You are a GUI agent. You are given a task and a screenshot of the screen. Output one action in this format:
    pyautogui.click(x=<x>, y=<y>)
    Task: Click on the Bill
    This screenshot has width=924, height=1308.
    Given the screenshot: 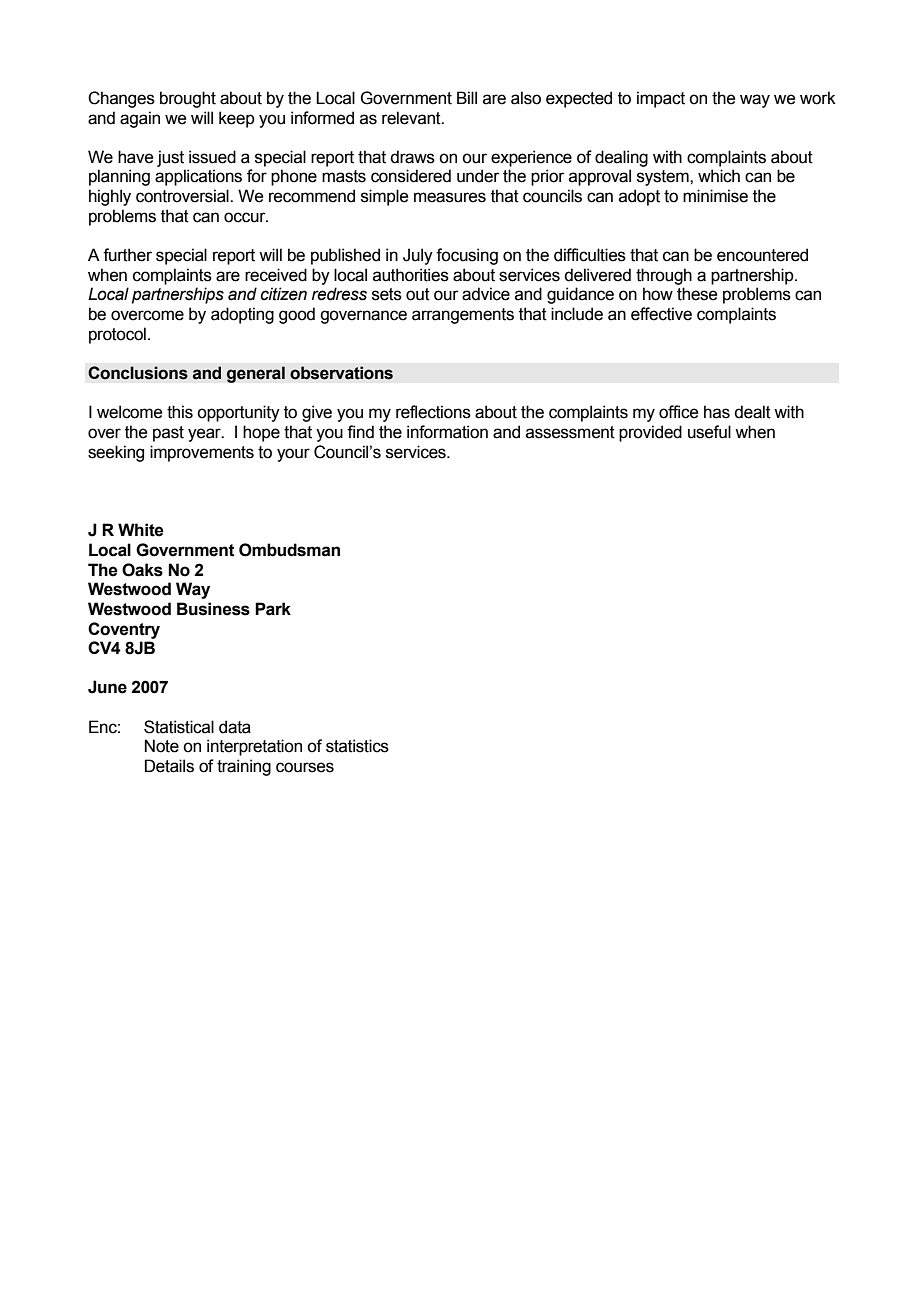 What is the action you would take?
    pyautogui.click(x=467, y=97)
